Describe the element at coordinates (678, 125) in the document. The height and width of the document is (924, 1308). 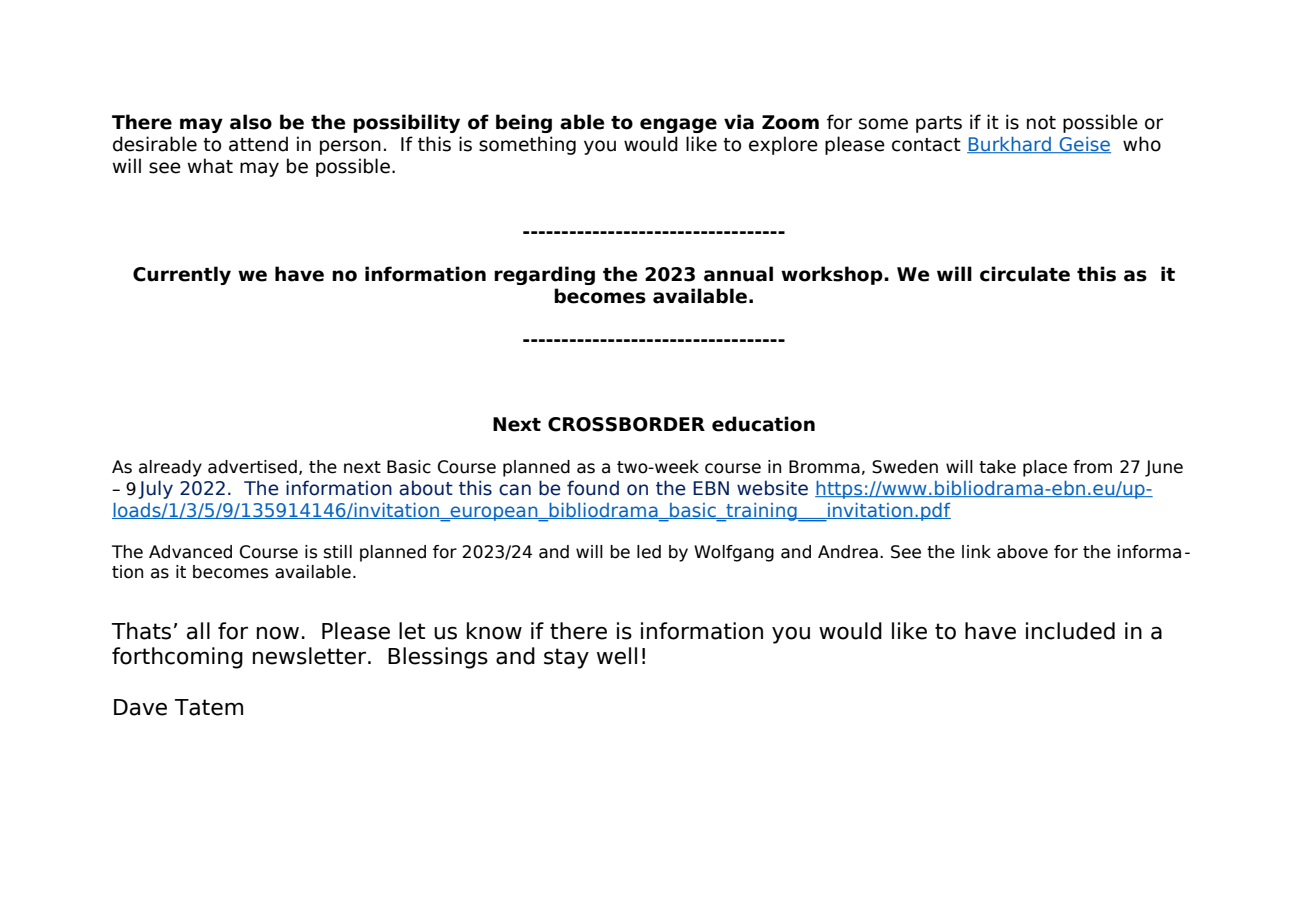
I see `engage` at that location.
